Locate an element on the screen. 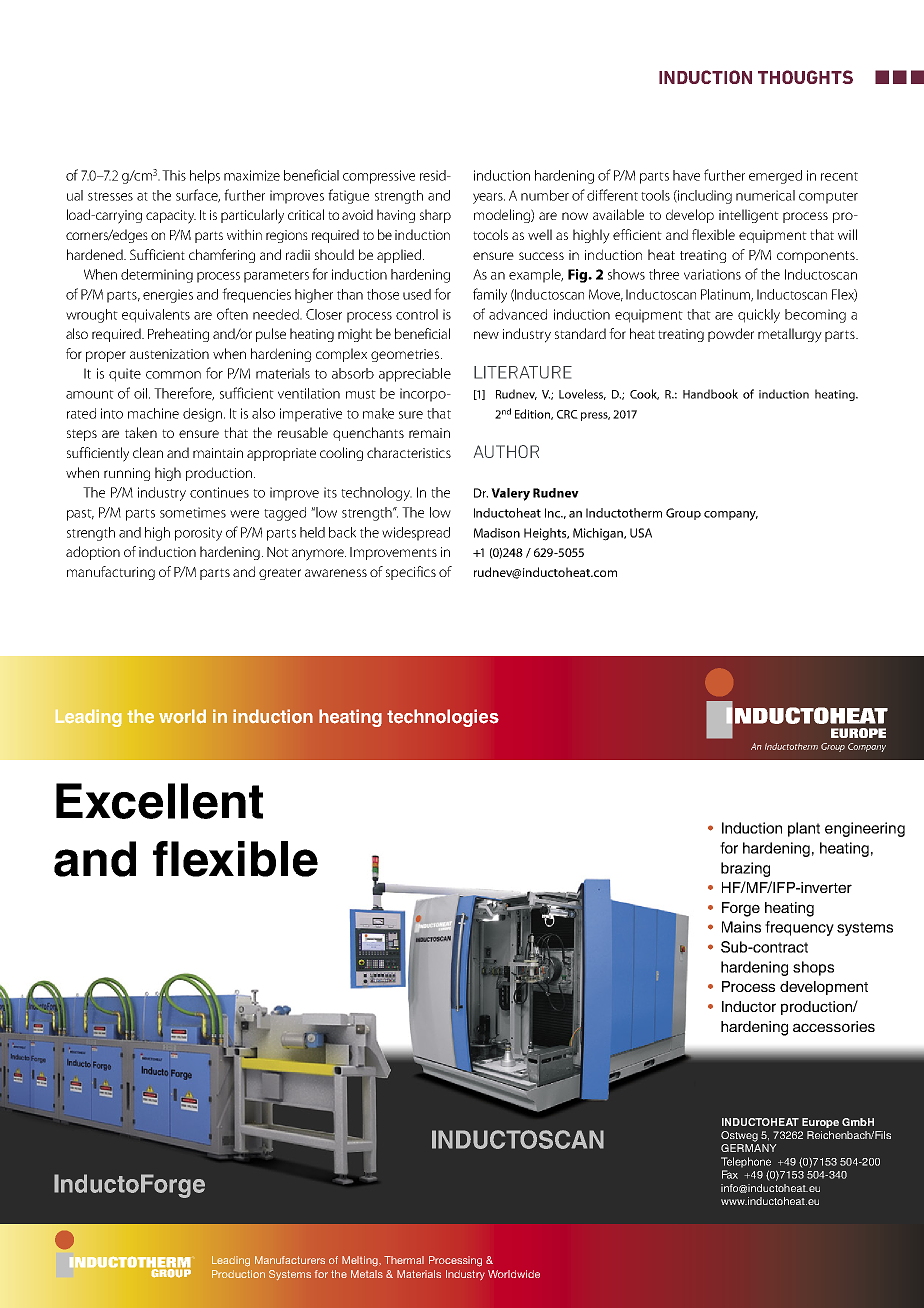 The image size is (924, 1308). plant is located at coordinates (804, 829).
